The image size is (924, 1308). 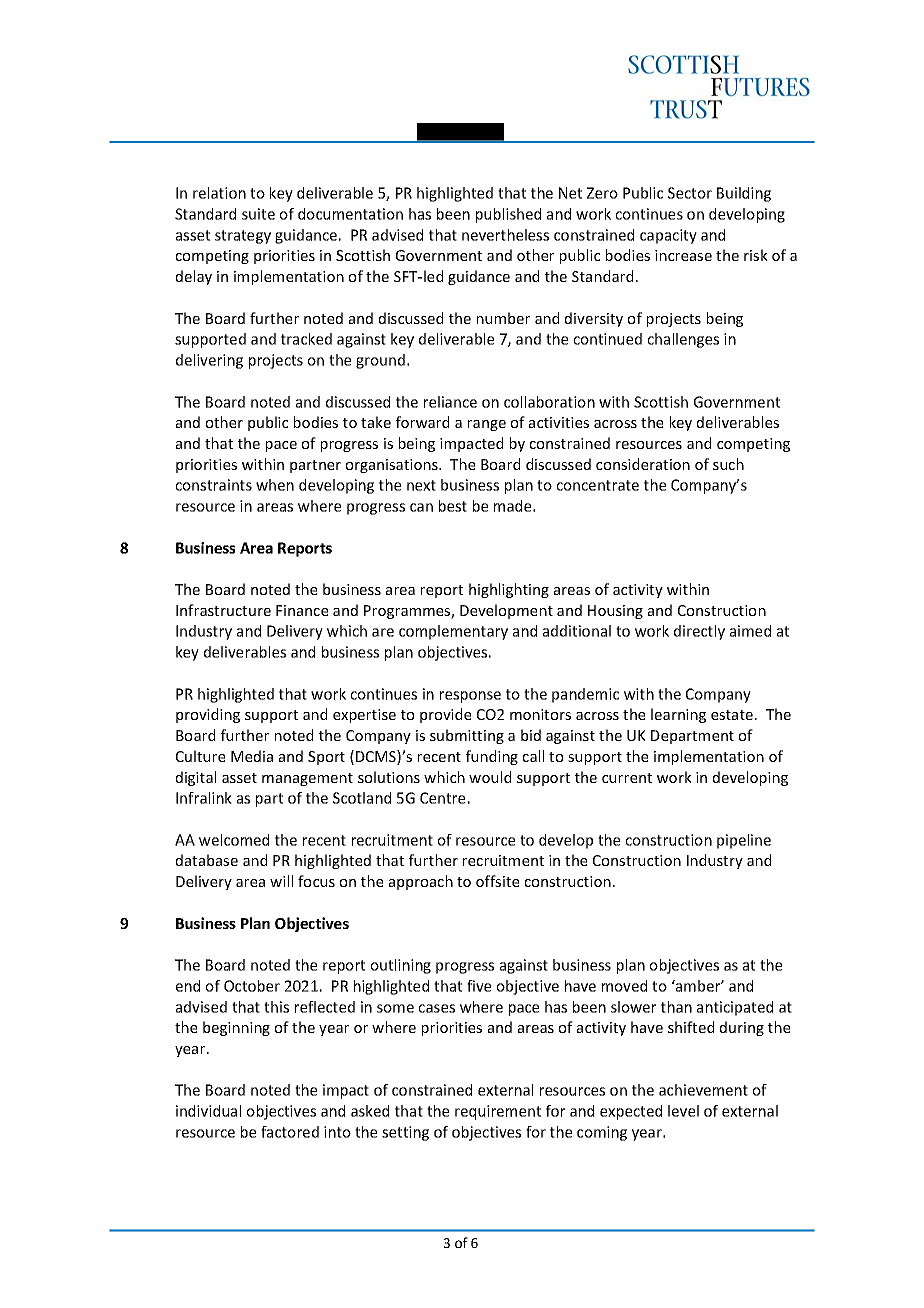 What do you see at coordinates (497, 881) in the image?
I see `offsite` at bounding box center [497, 881].
